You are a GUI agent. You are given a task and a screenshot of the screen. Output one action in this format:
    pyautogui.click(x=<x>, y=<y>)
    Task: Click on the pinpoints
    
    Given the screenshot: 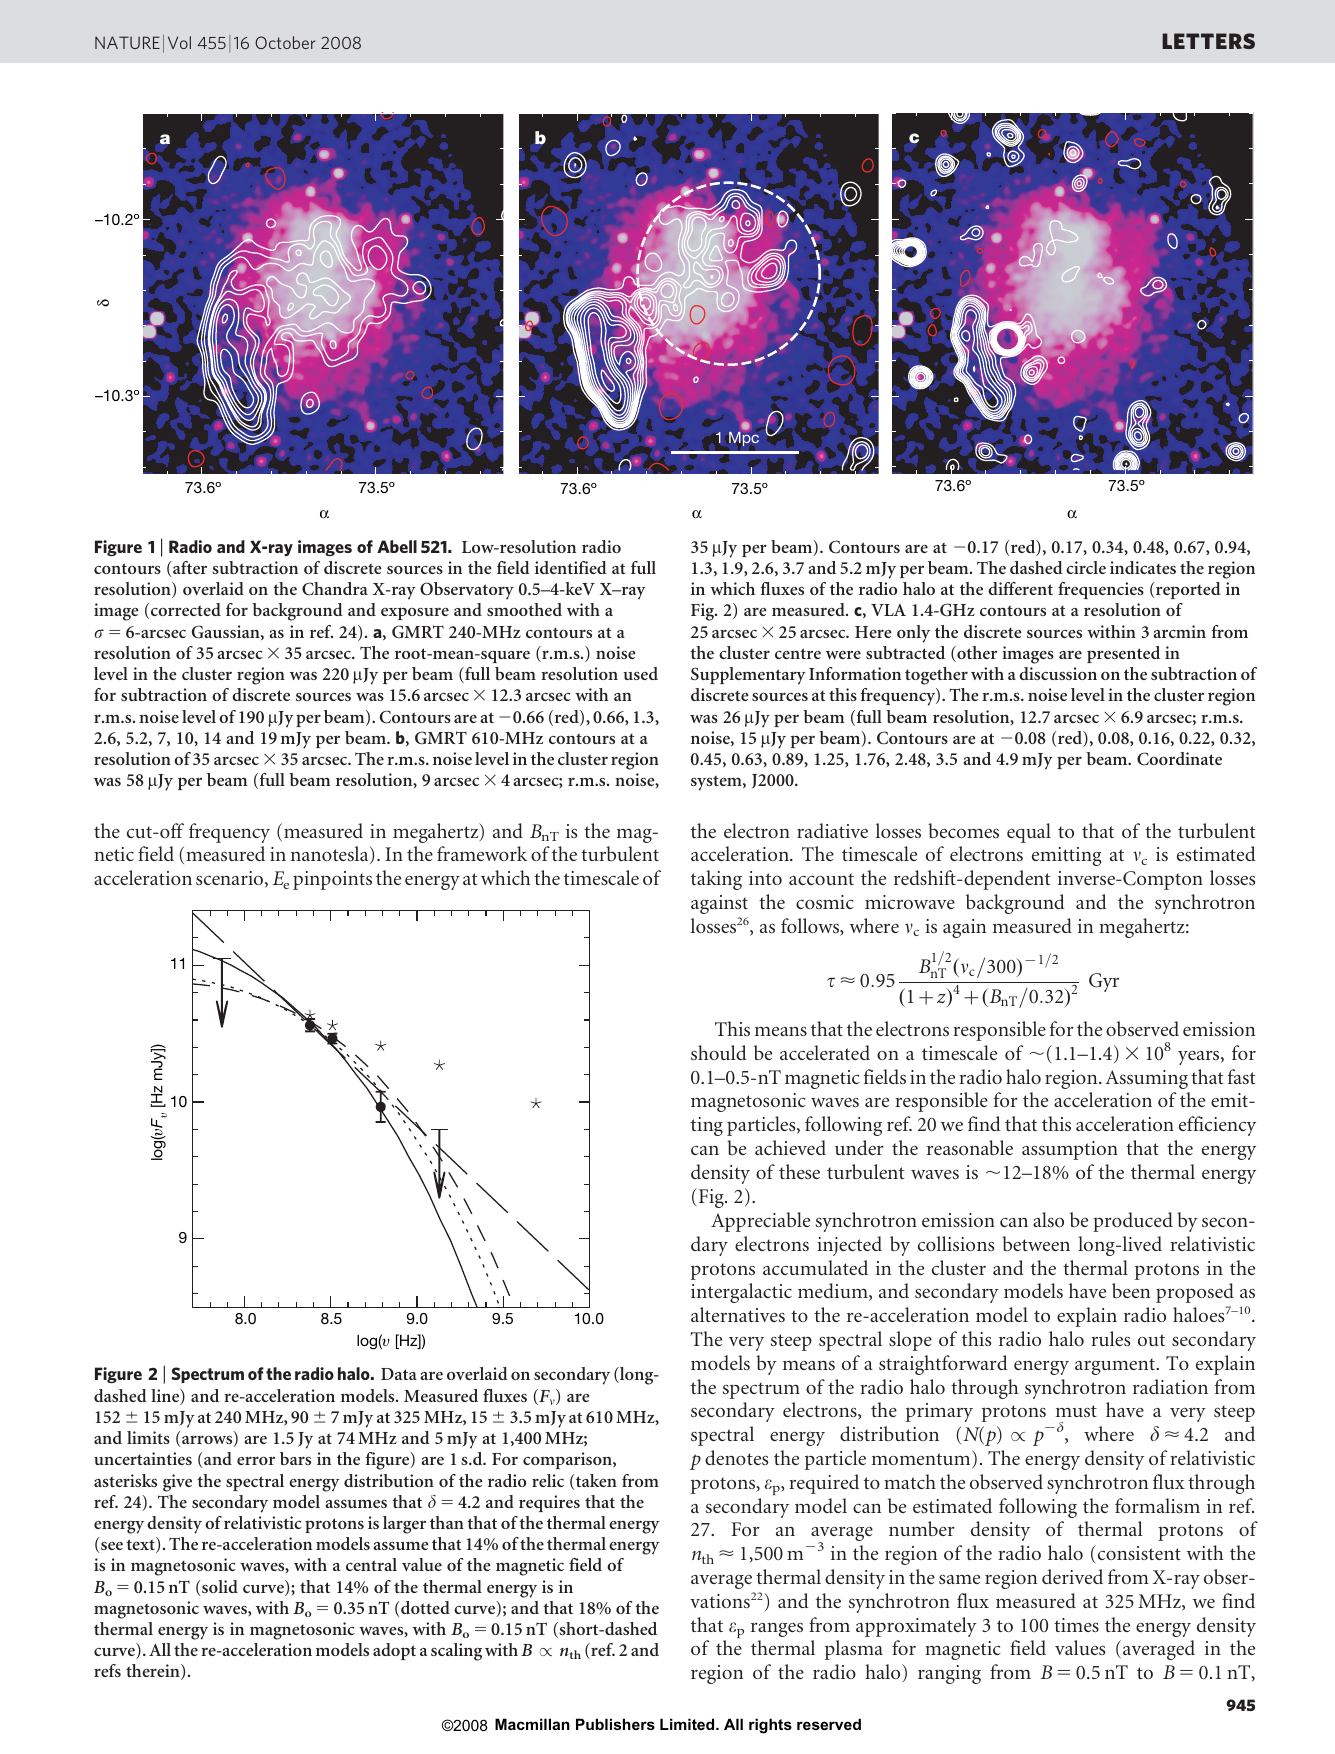 What is the action you would take?
    pyautogui.click(x=332, y=880)
